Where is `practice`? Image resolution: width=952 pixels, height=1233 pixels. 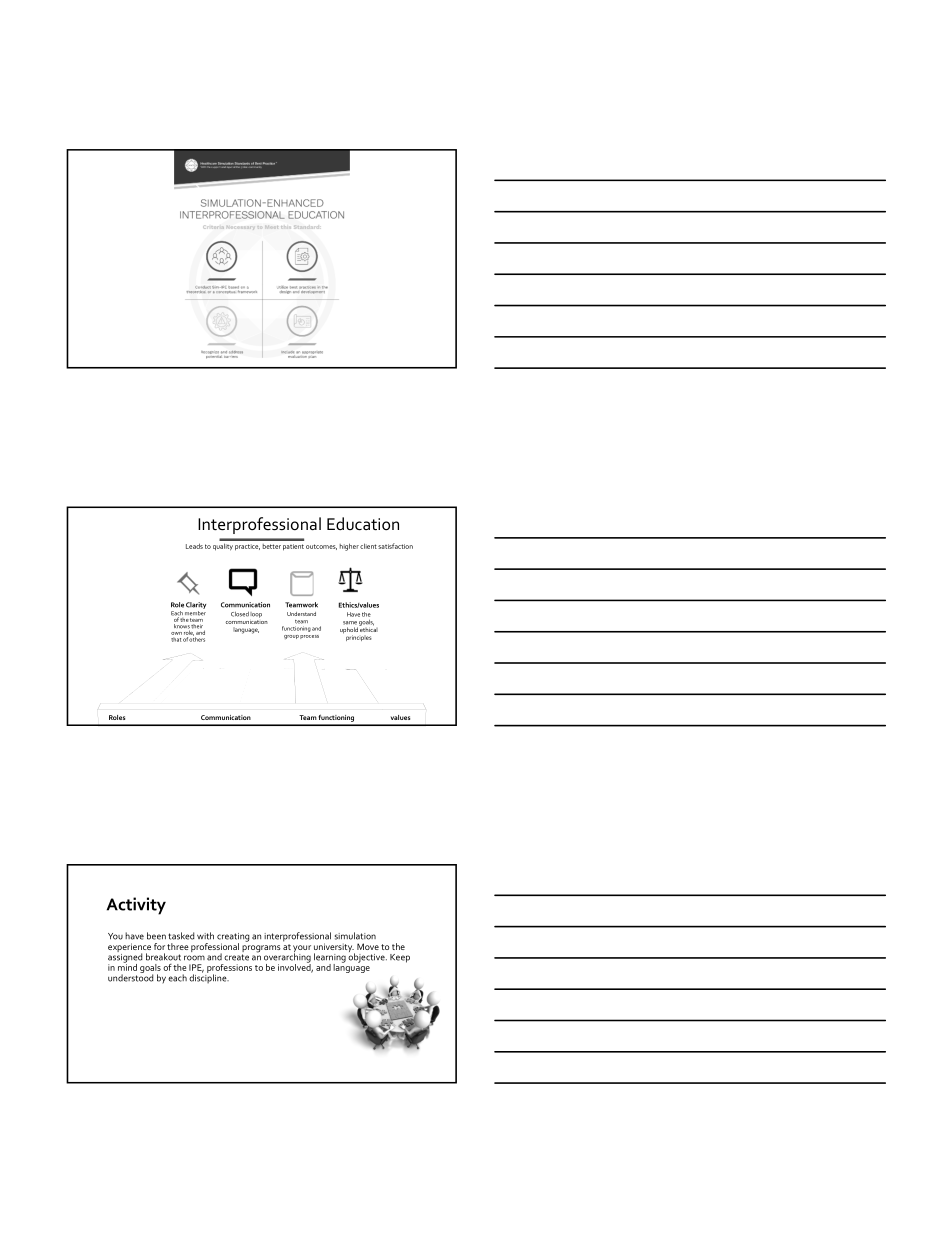 practice is located at coordinates (247, 547).
